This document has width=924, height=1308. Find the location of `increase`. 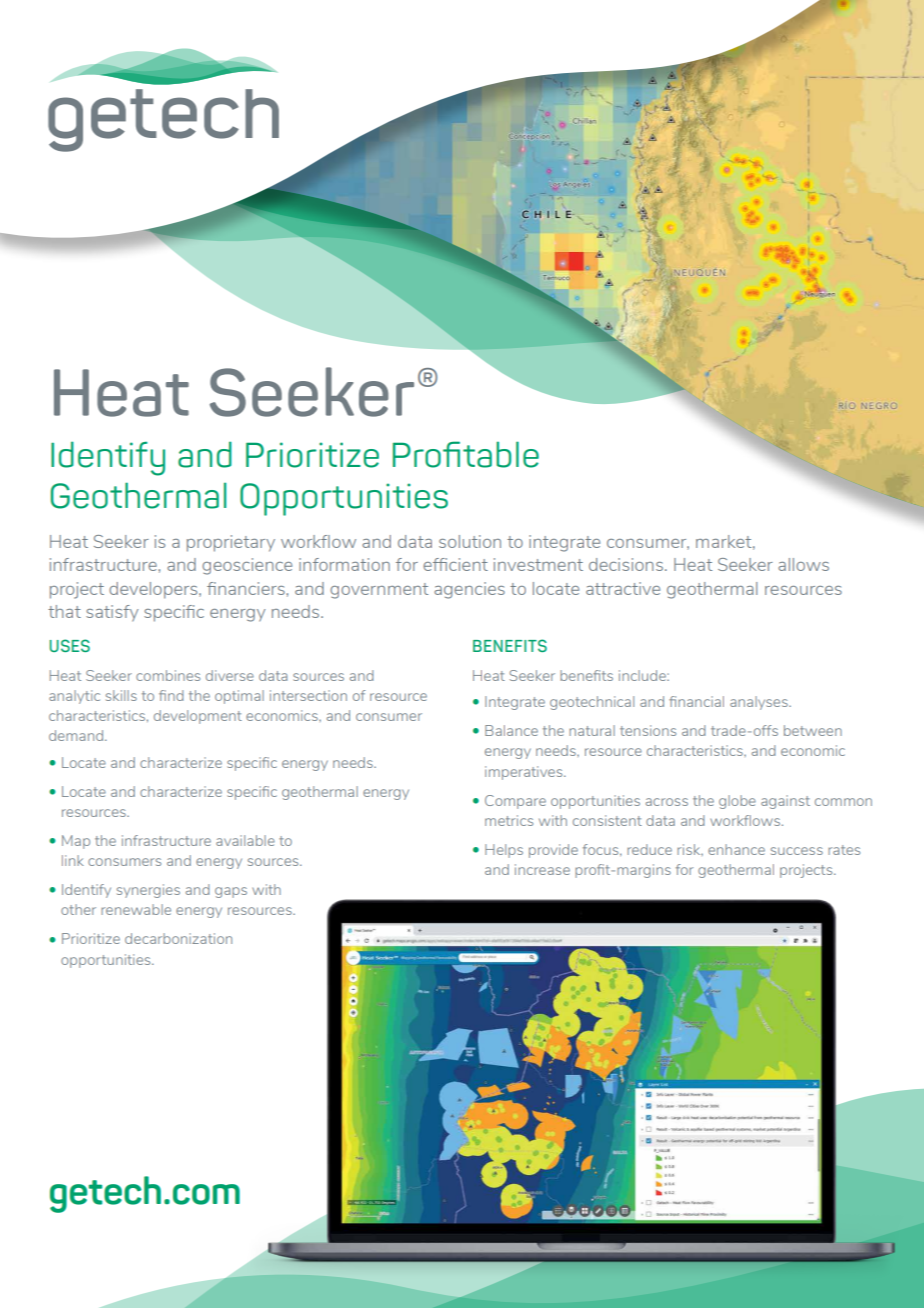

increase is located at coordinates (542, 869).
